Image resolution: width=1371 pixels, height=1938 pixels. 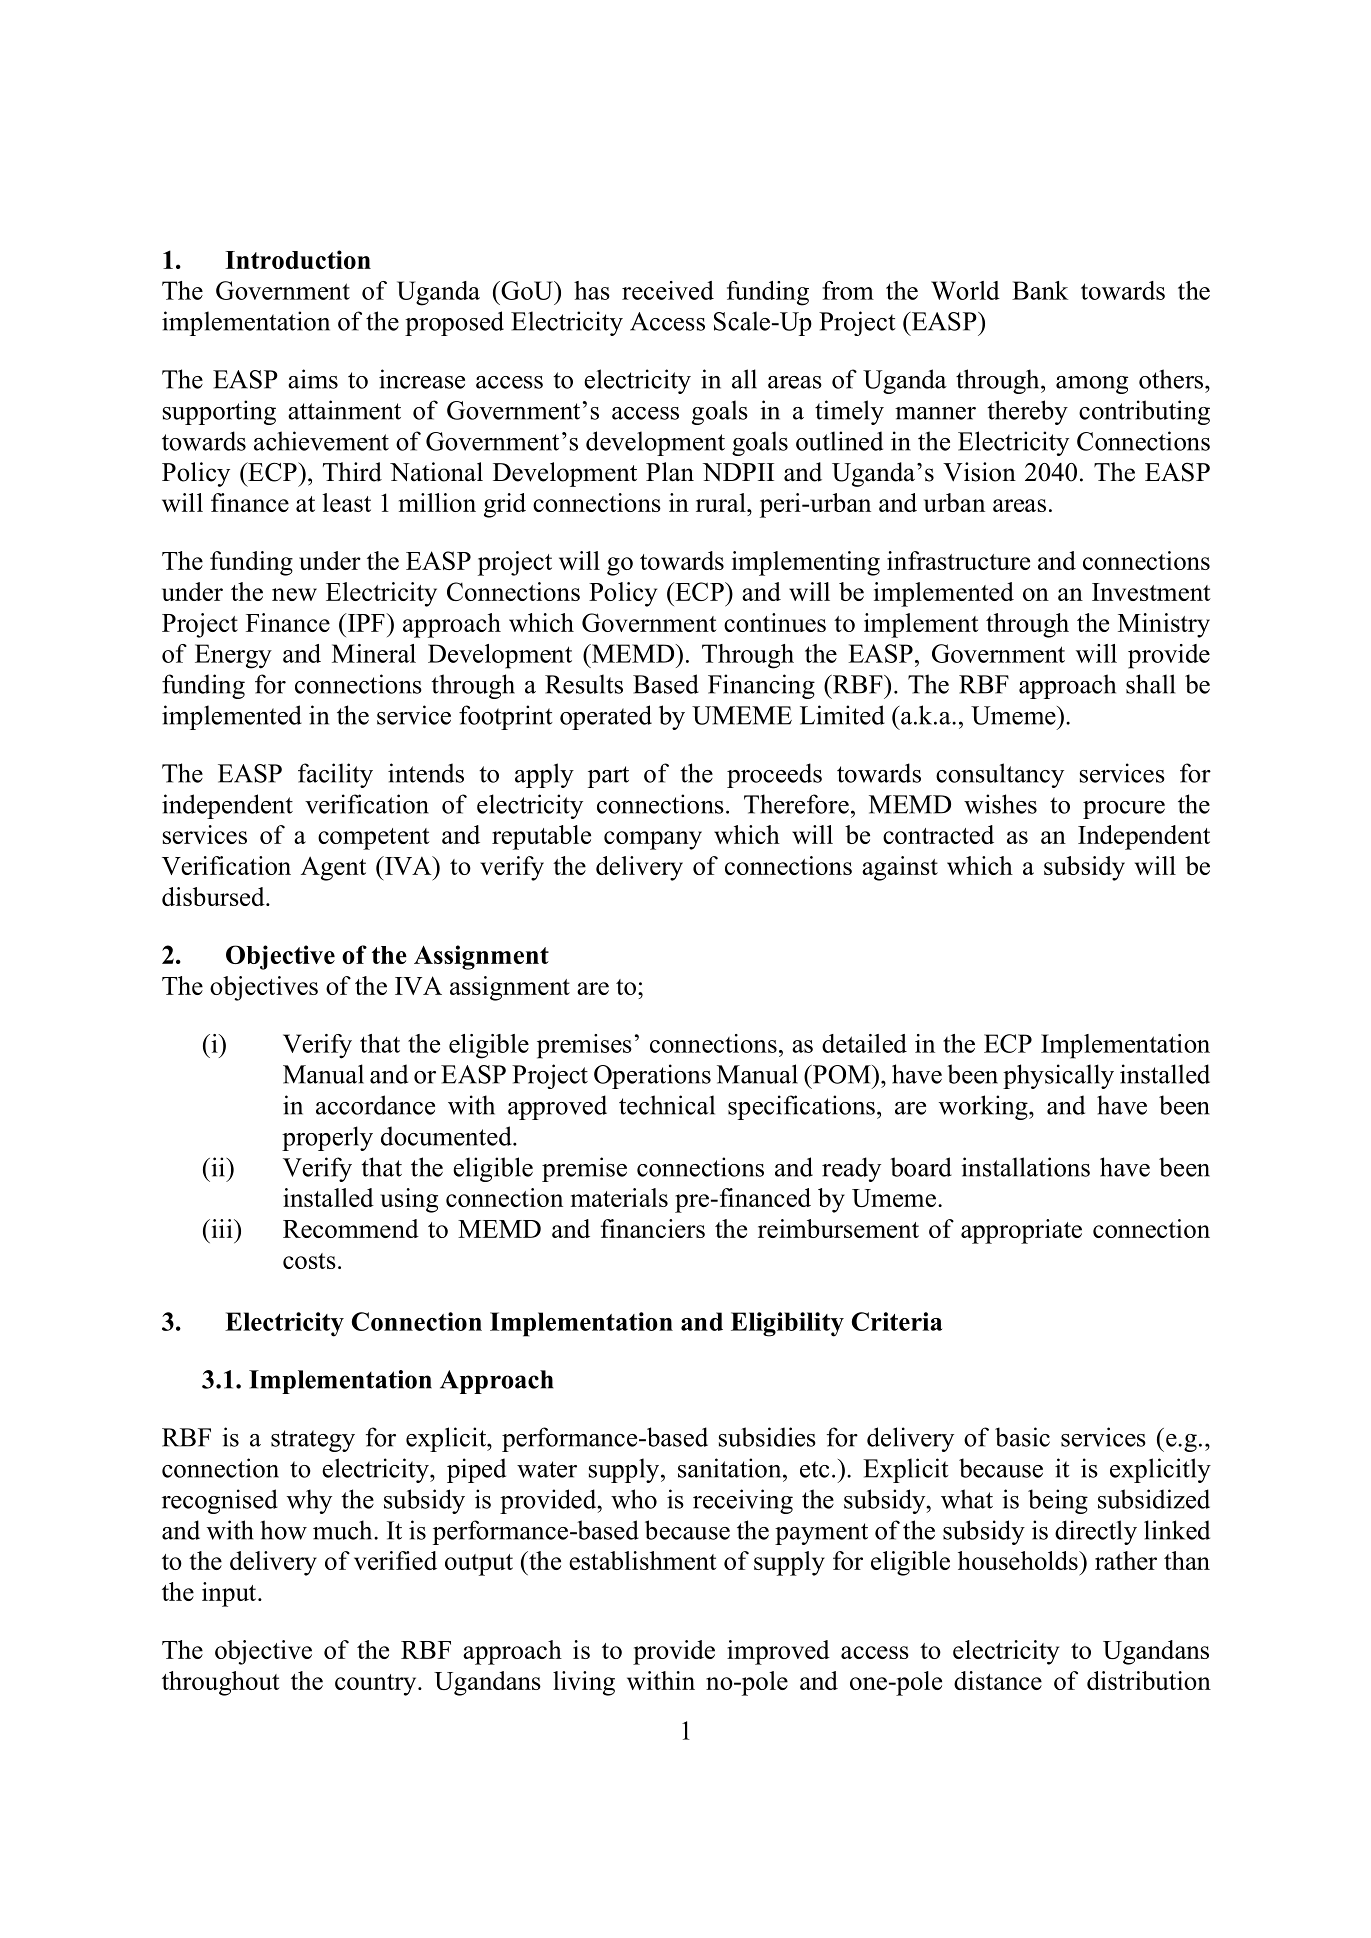 What do you see at coordinates (377, 1685) in the screenshot?
I see `country` at bounding box center [377, 1685].
